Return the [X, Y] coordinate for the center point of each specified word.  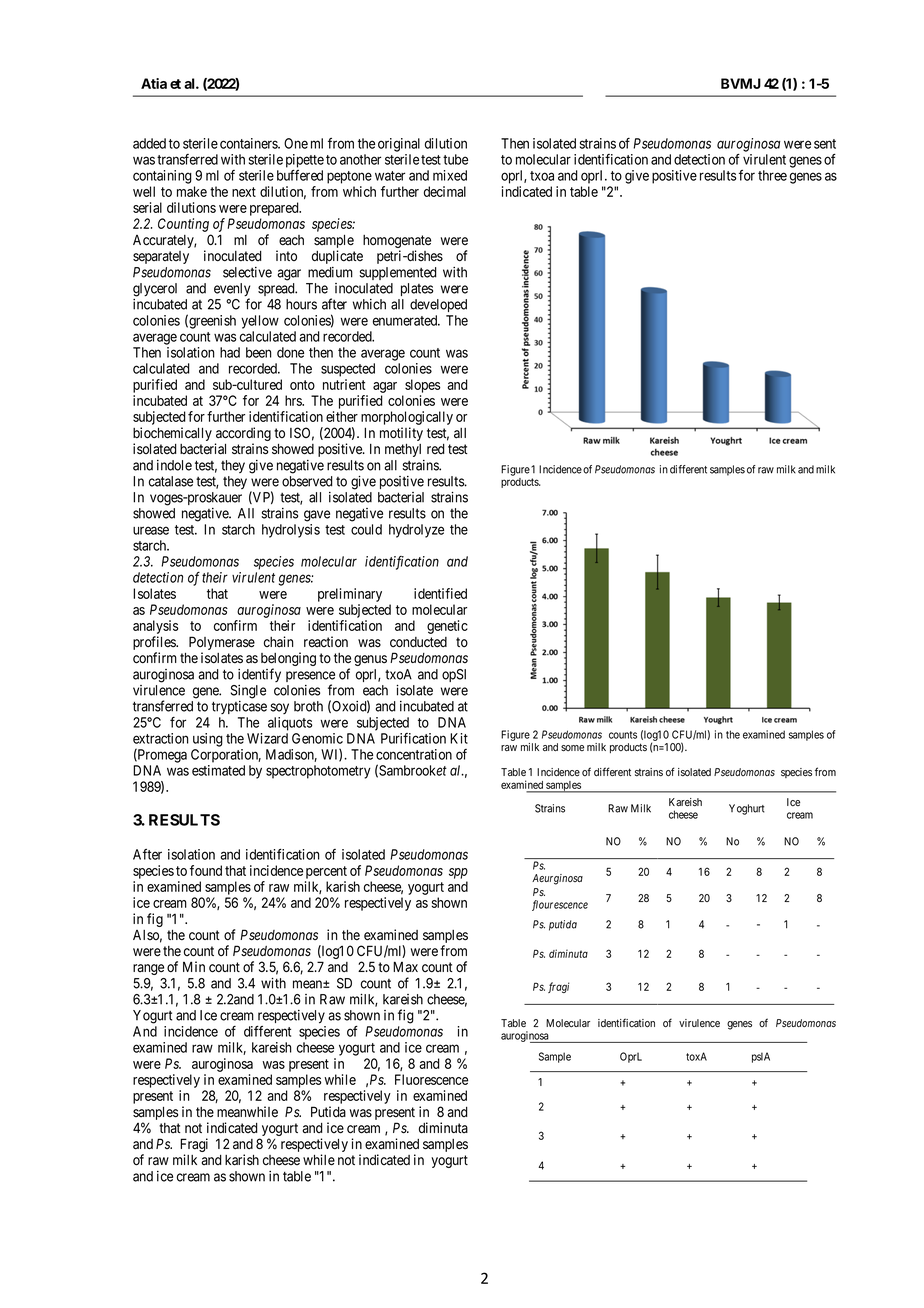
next [244, 192]
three [772, 175]
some [572, 748]
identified [440, 593]
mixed [450, 175]
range [148, 969]
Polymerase [222, 644]
